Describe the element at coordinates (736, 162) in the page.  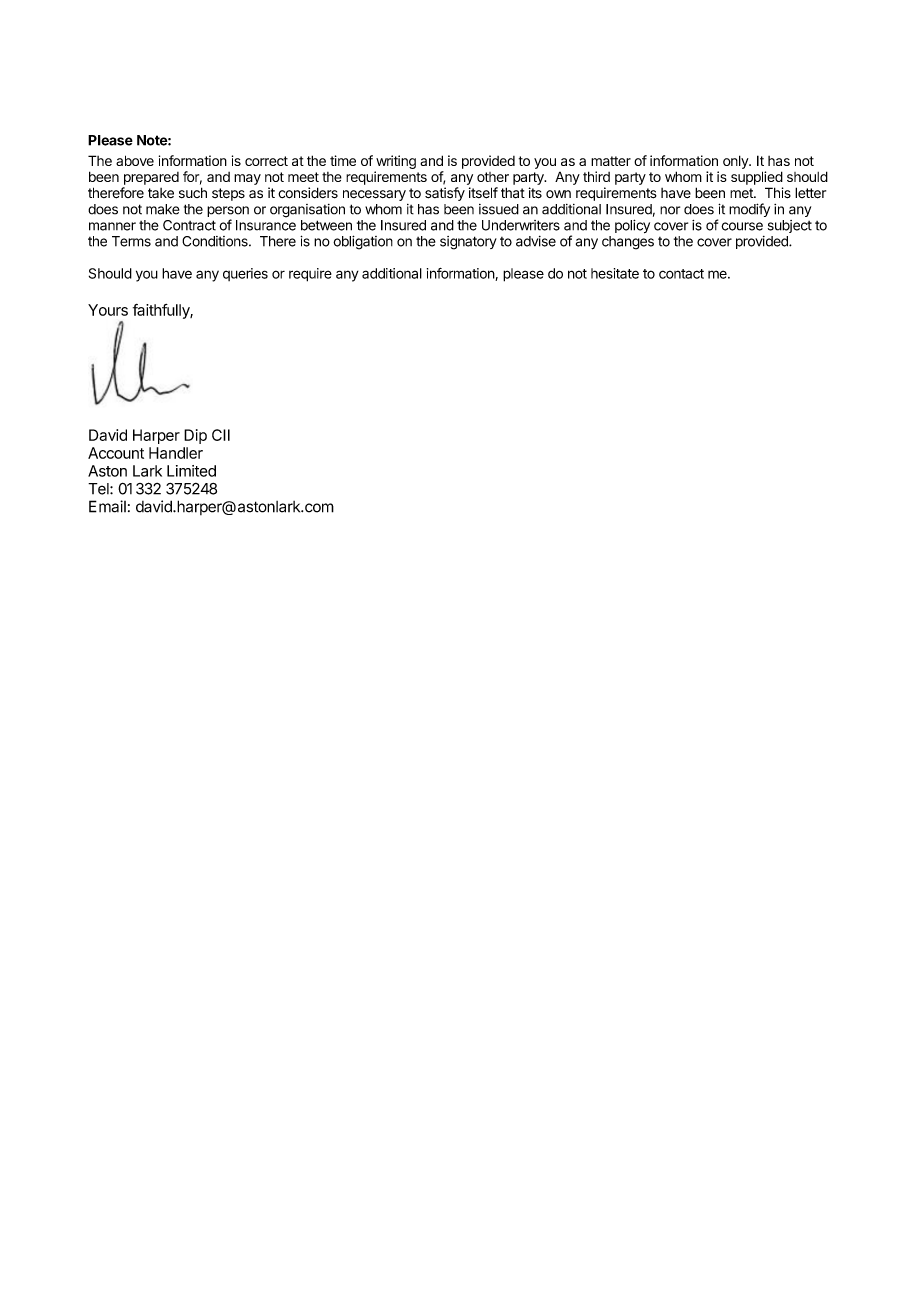
I see `only` at that location.
